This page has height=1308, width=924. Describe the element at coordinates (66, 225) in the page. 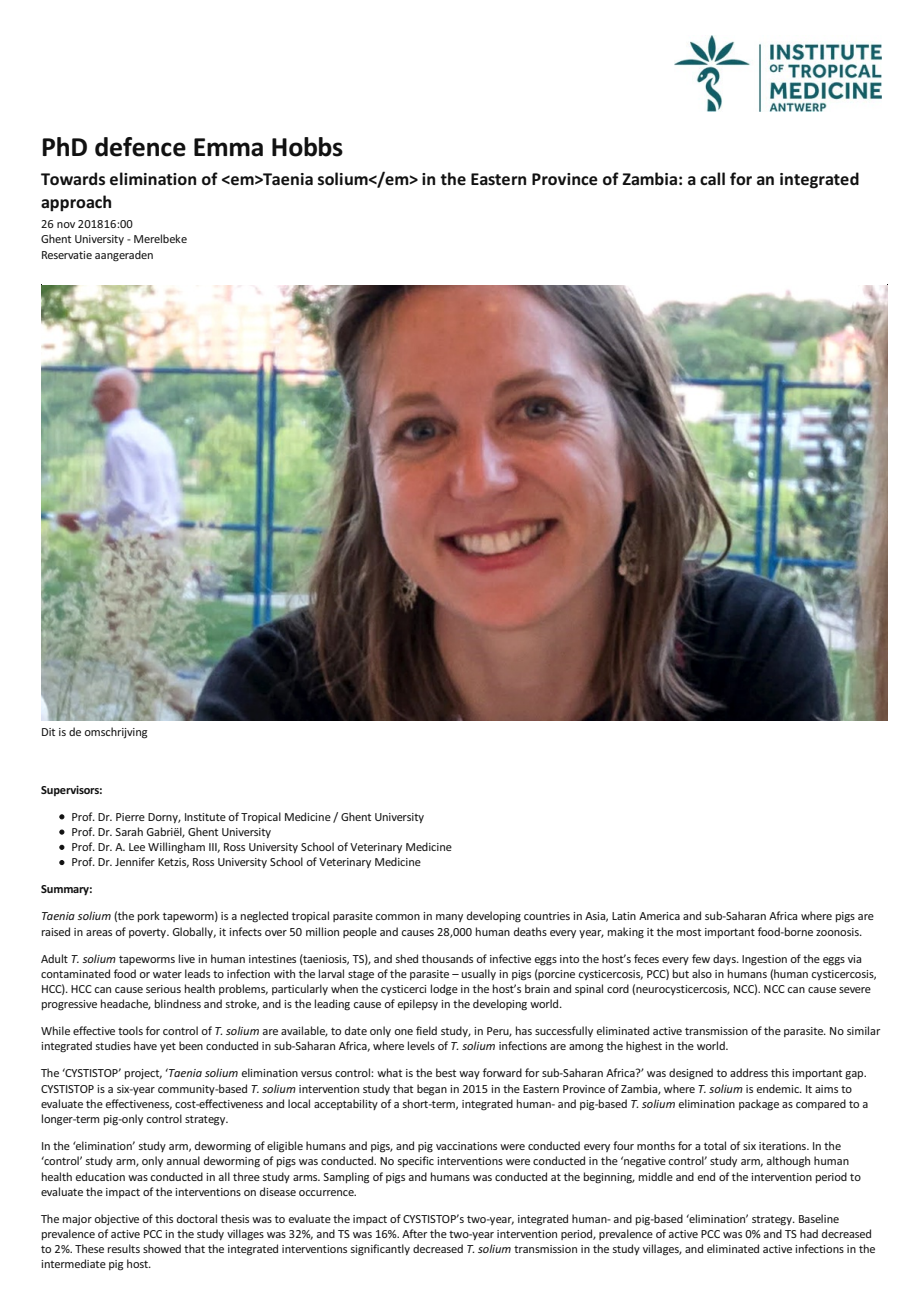

I see `nov` at that location.
